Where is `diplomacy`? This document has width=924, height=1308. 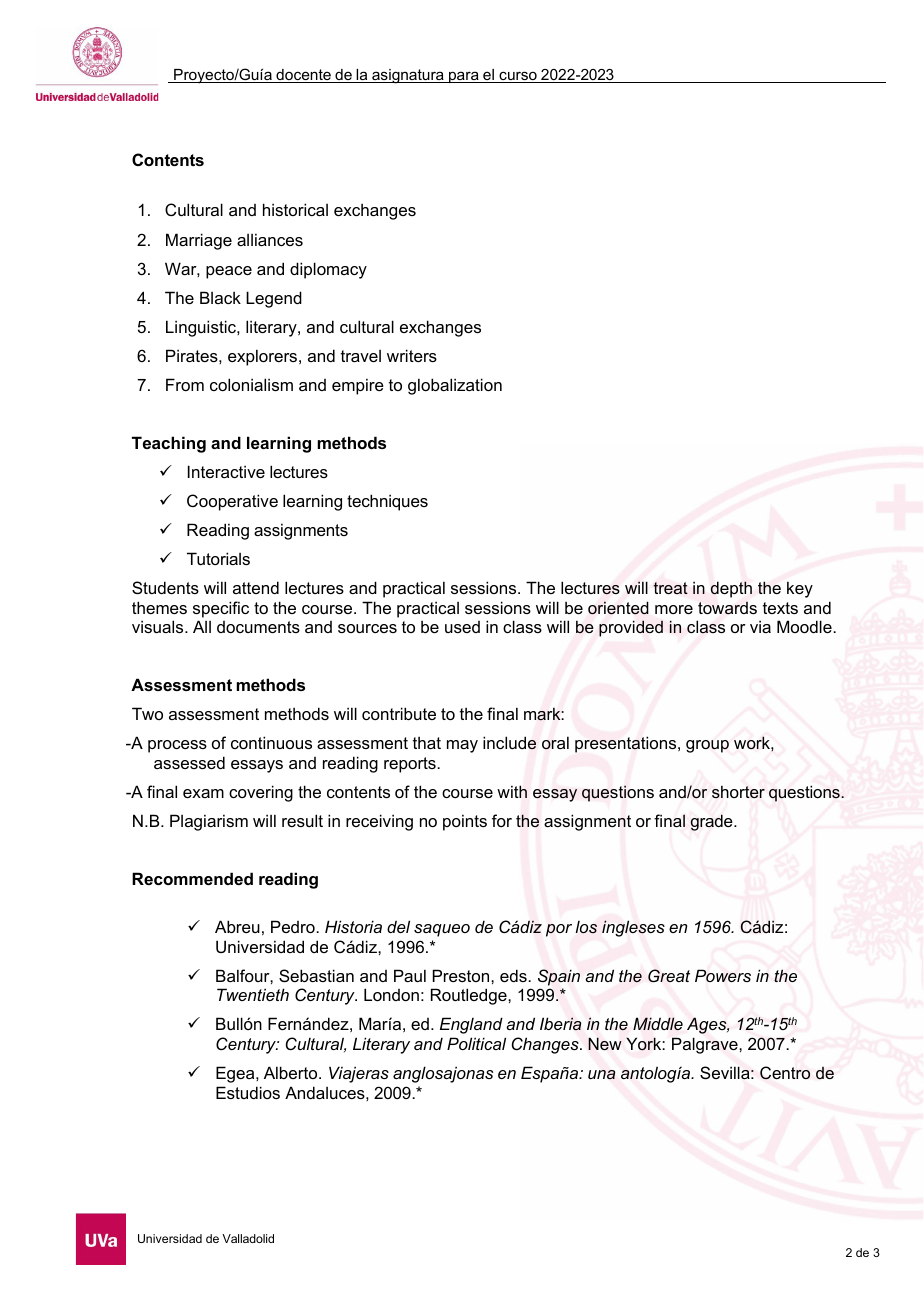
diplomacy is located at coordinates (328, 270).
